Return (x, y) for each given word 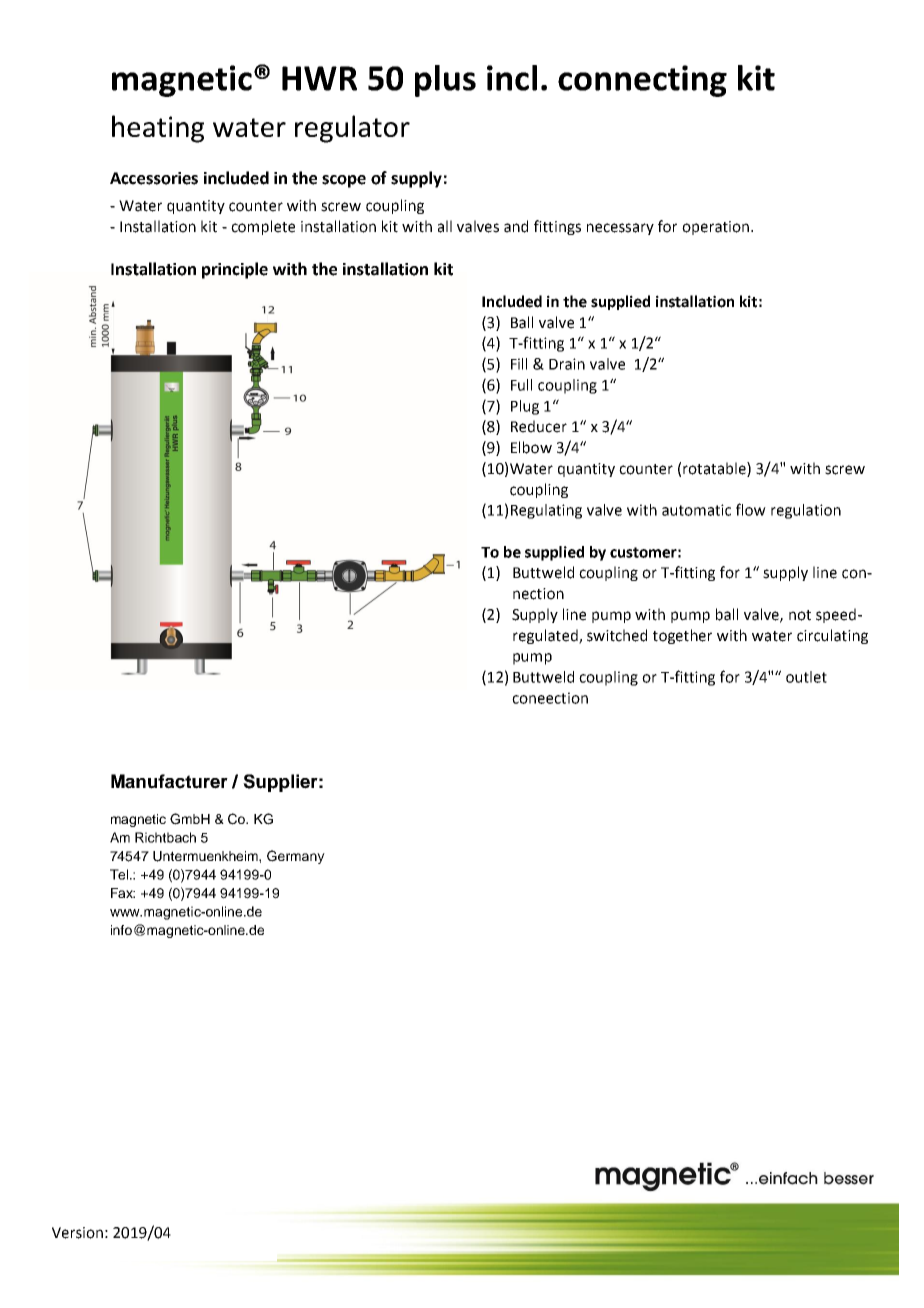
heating (158, 129)
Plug (525, 407)
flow (751, 509)
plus (445, 81)
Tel (120, 874)
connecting (642, 81)
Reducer (539, 426)
